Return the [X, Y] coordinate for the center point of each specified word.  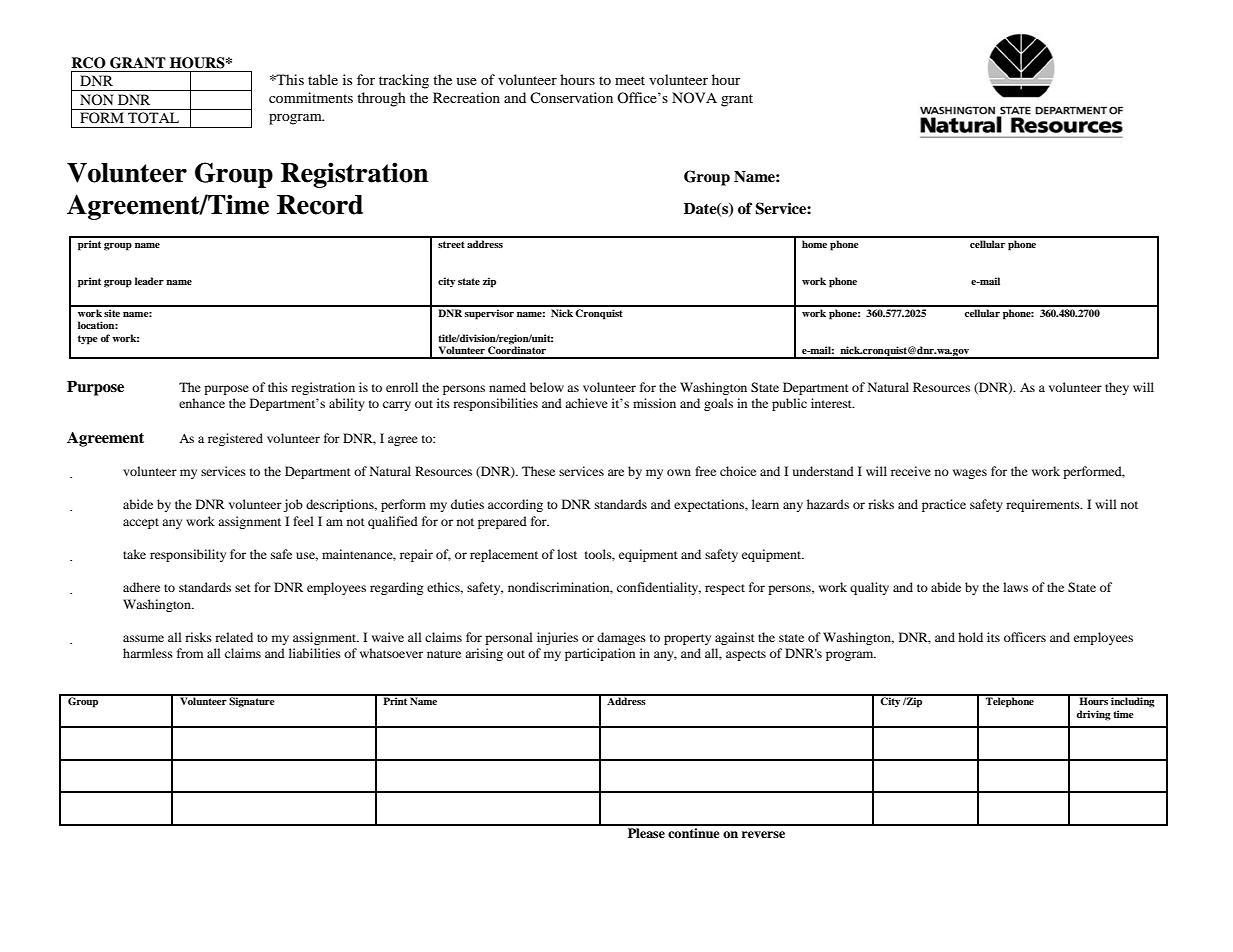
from [190, 653]
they [1117, 388]
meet [630, 80]
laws [1015, 587]
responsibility [188, 555]
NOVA [694, 97]
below [547, 387]
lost [567, 554]
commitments [311, 97]
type [88, 340]
